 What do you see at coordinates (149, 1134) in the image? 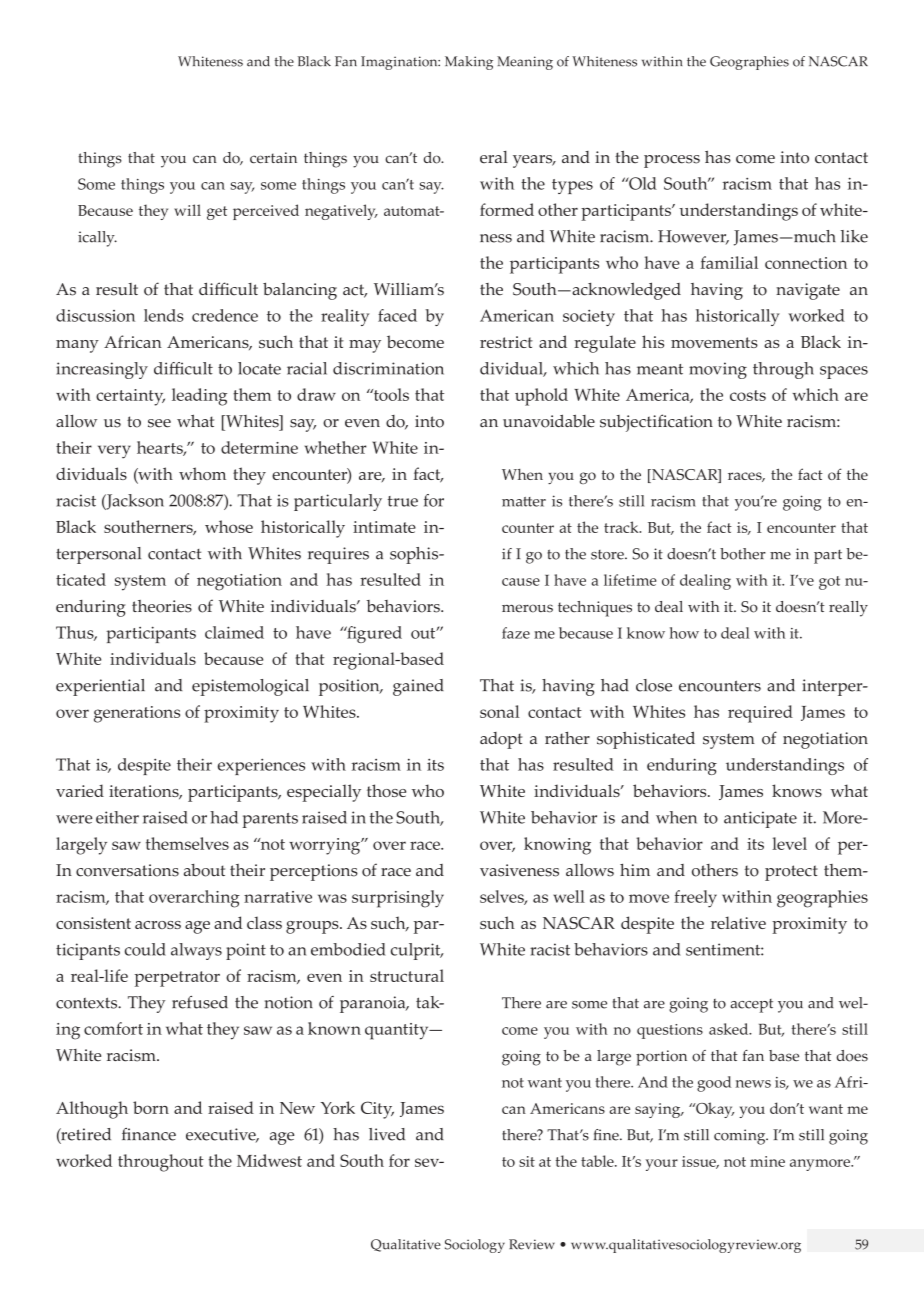
I see `finance` at bounding box center [149, 1134].
